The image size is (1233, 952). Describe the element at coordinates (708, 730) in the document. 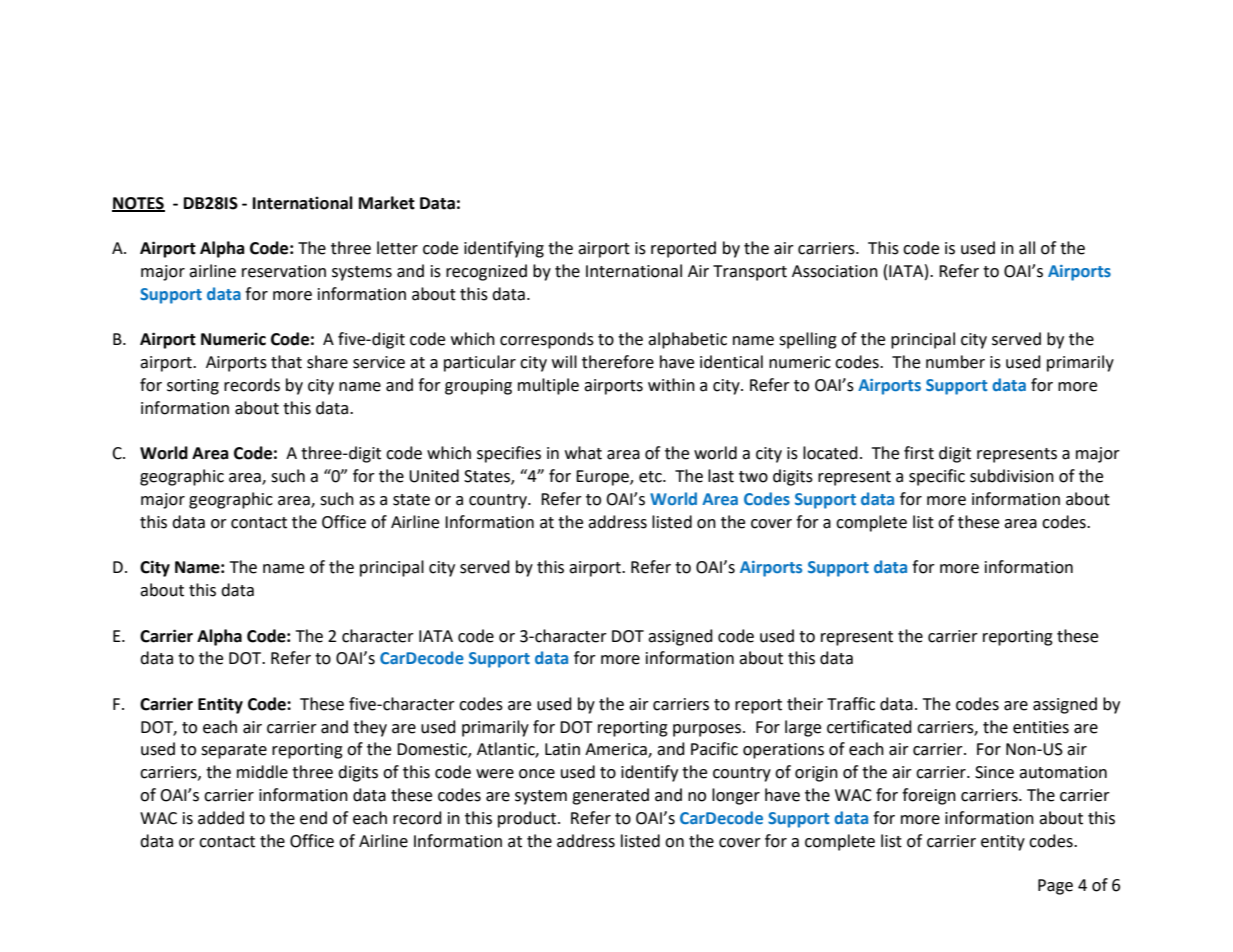

I see `purposes` at that location.
